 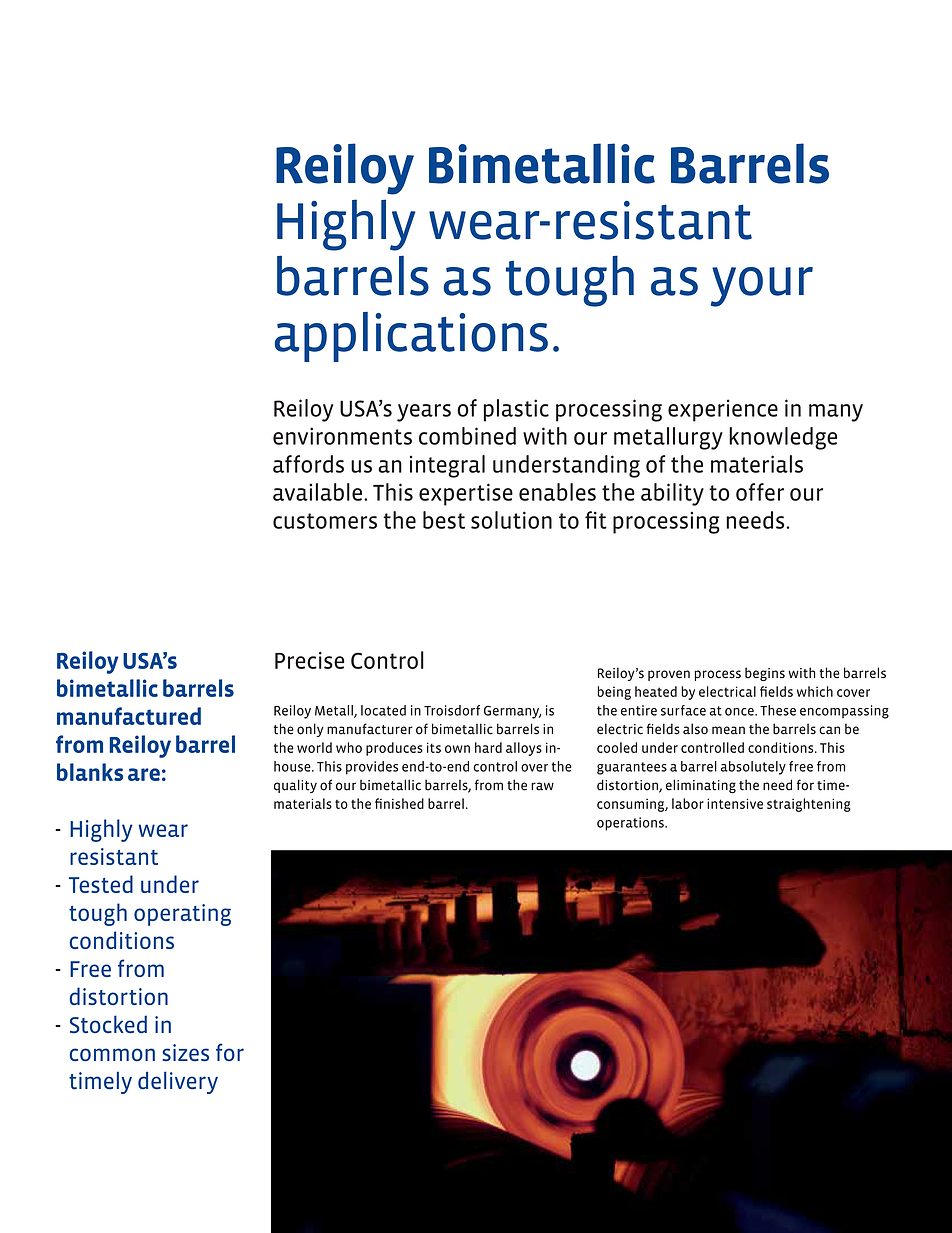 I want to click on your, so click(x=762, y=287).
